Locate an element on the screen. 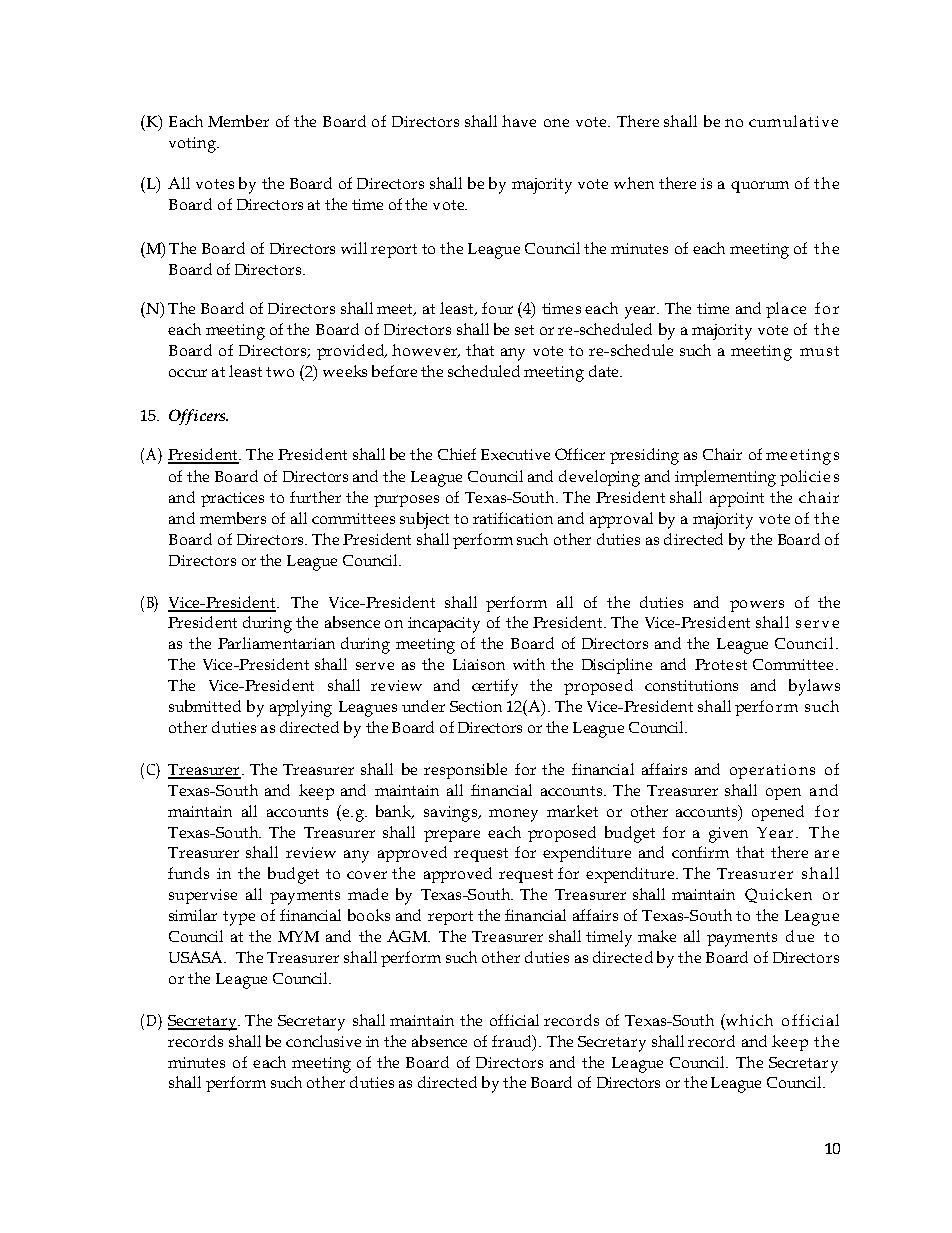 This screenshot has width=952, height=1233. given is located at coordinates (728, 835).
